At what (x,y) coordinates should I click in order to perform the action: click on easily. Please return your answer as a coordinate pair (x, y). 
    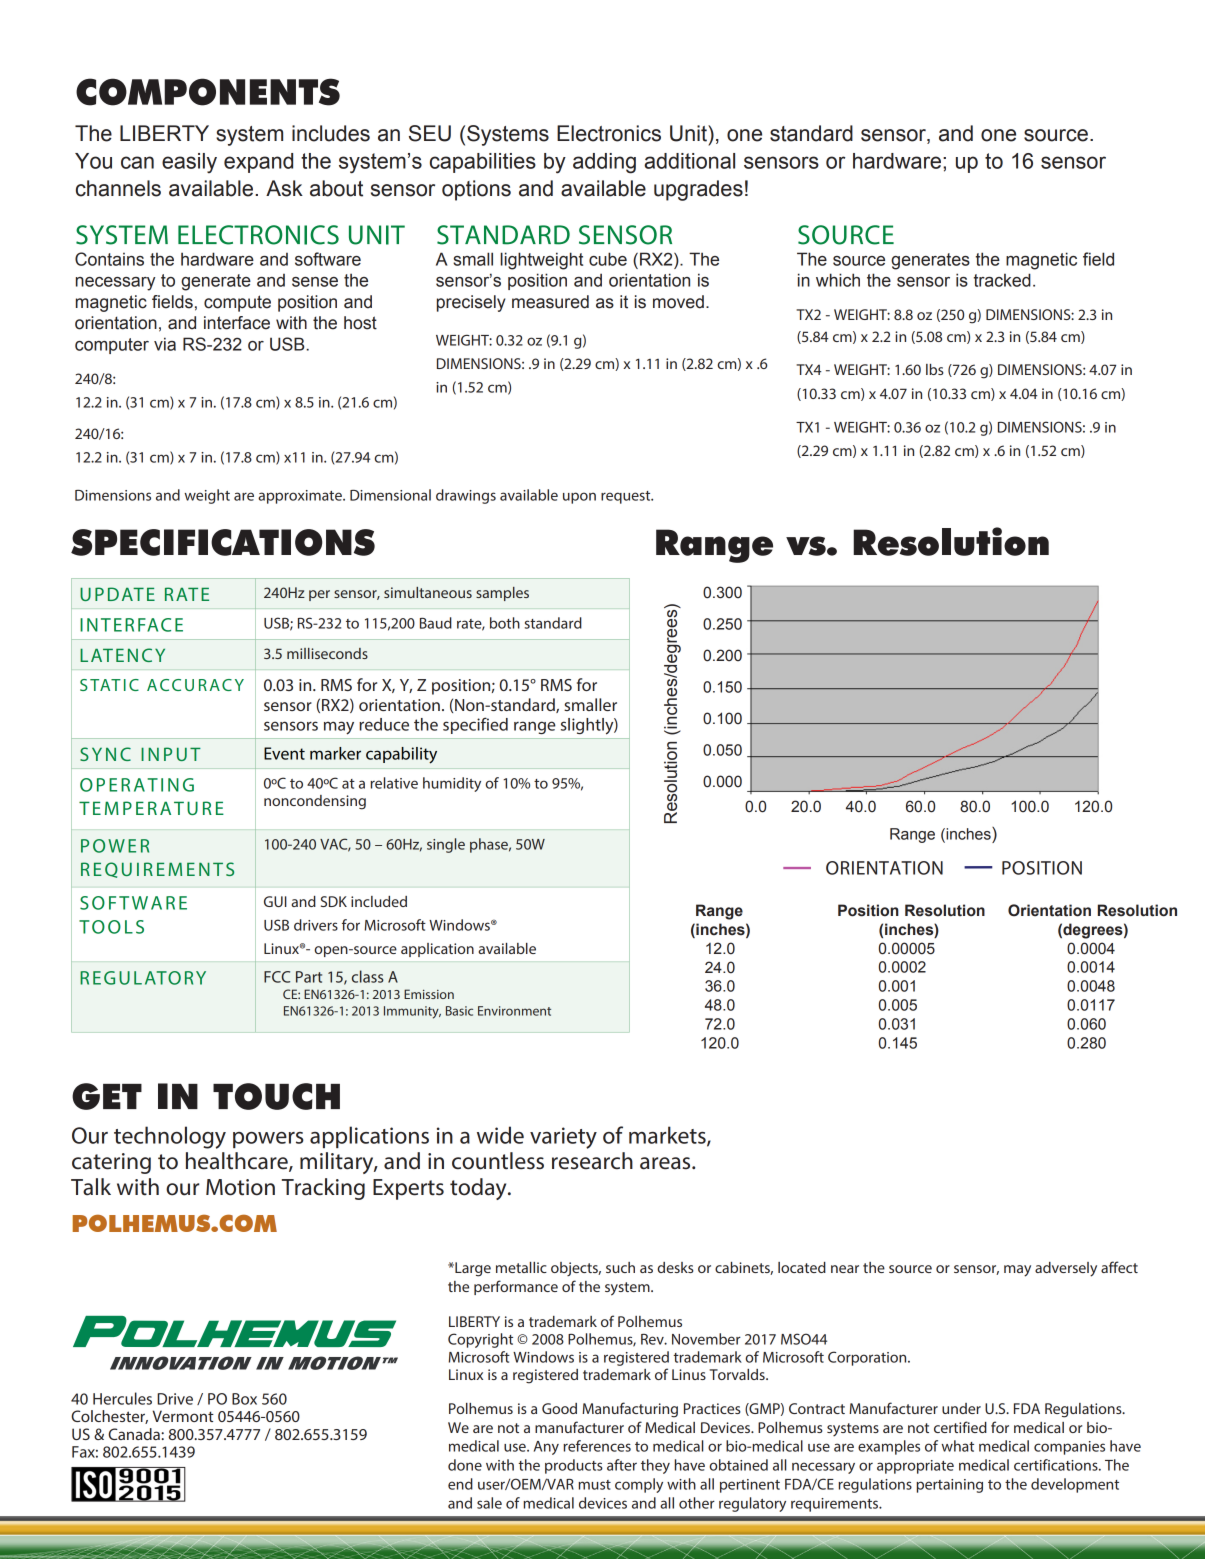
    Looking at the image, I should click on (189, 163).
